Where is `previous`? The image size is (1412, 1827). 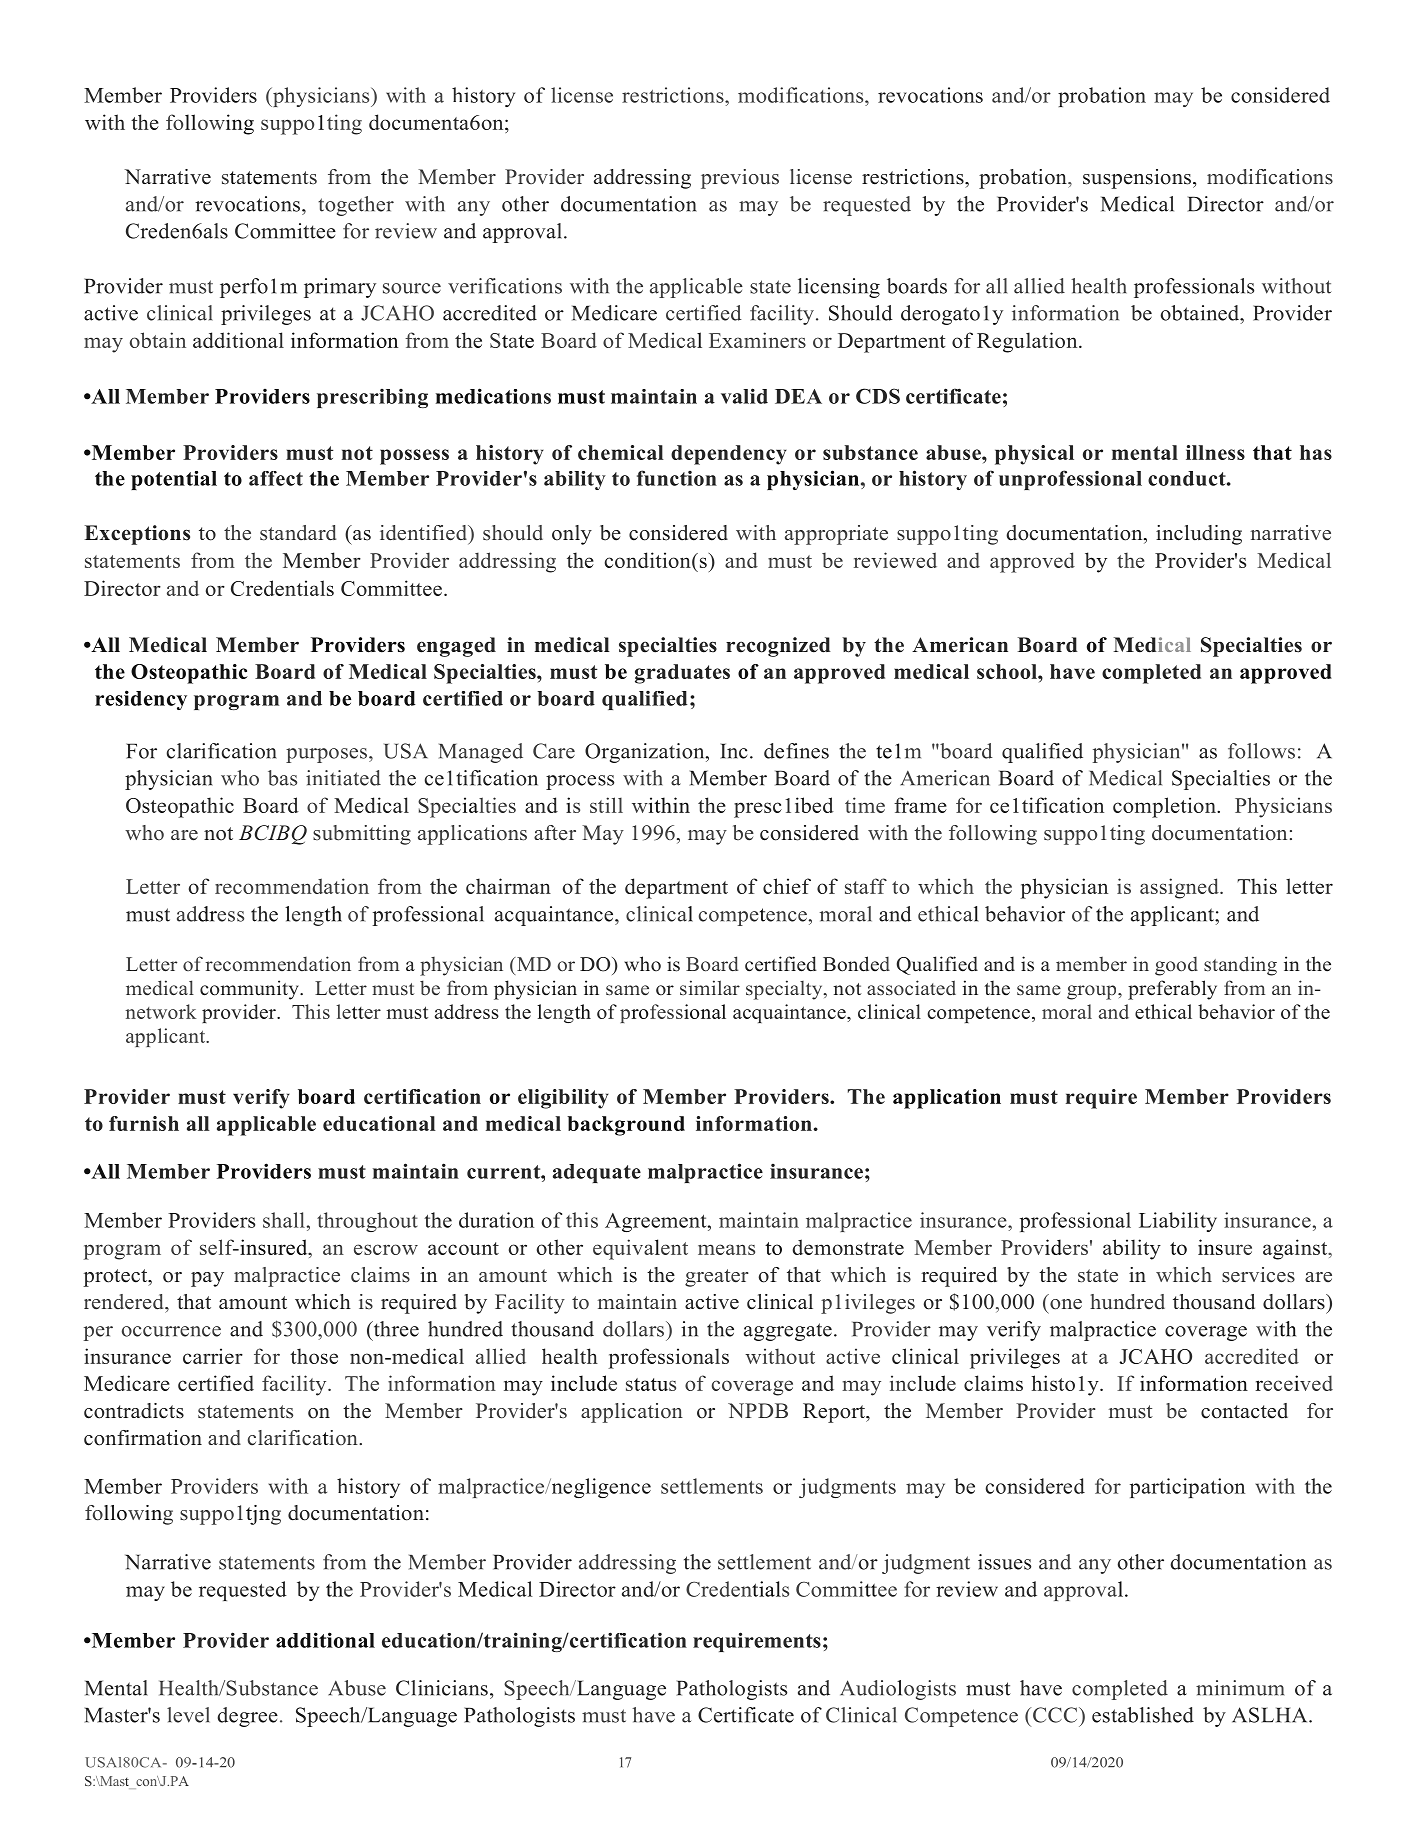 previous is located at coordinates (740, 179).
